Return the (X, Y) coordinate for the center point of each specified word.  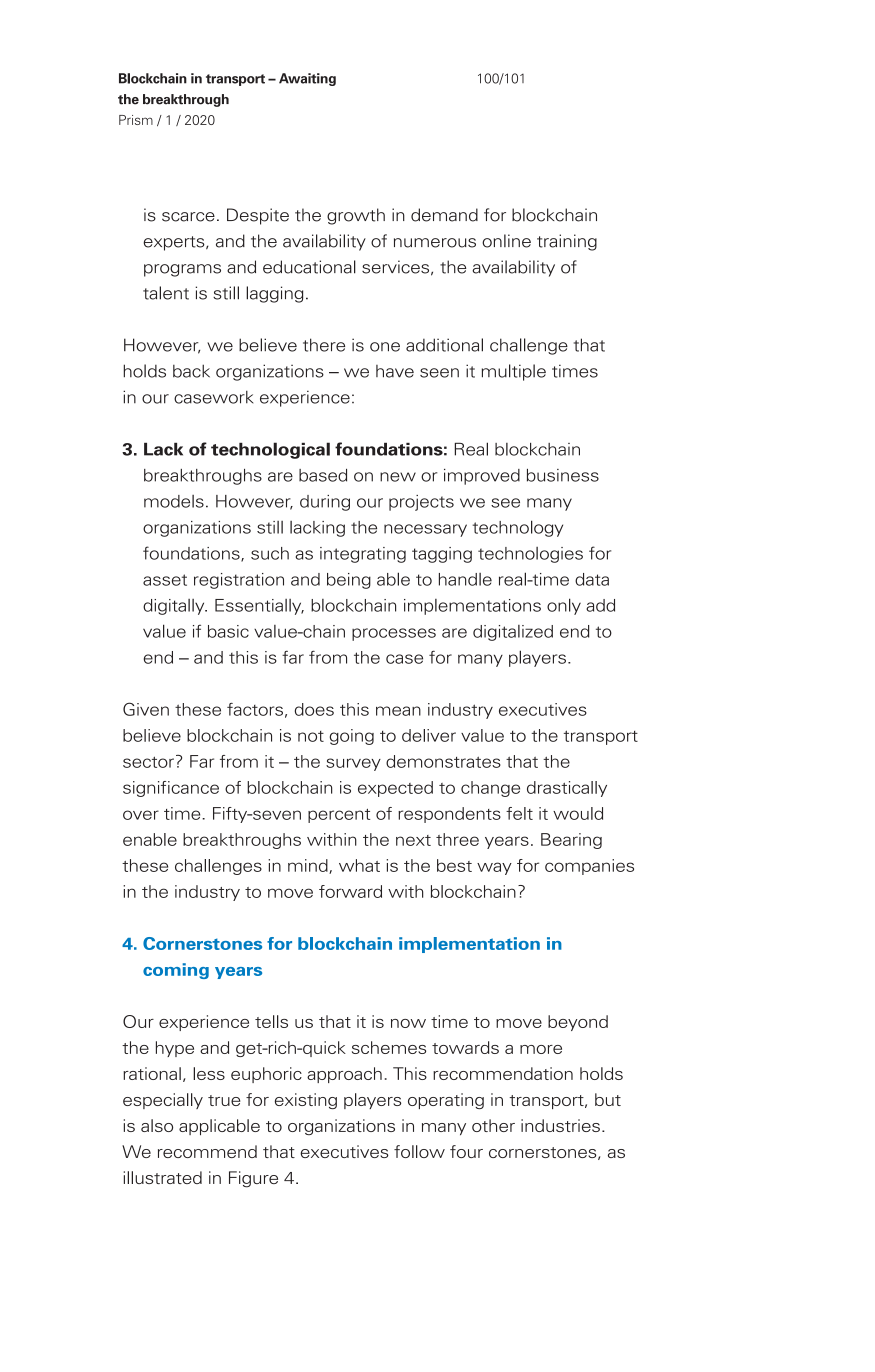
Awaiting (307, 79)
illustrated (163, 1177)
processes (394, 634)
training (567, 242)
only (564, 606)
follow (419, 1151)
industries (560, 1125)
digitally (175, 607)
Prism (136, 120)
